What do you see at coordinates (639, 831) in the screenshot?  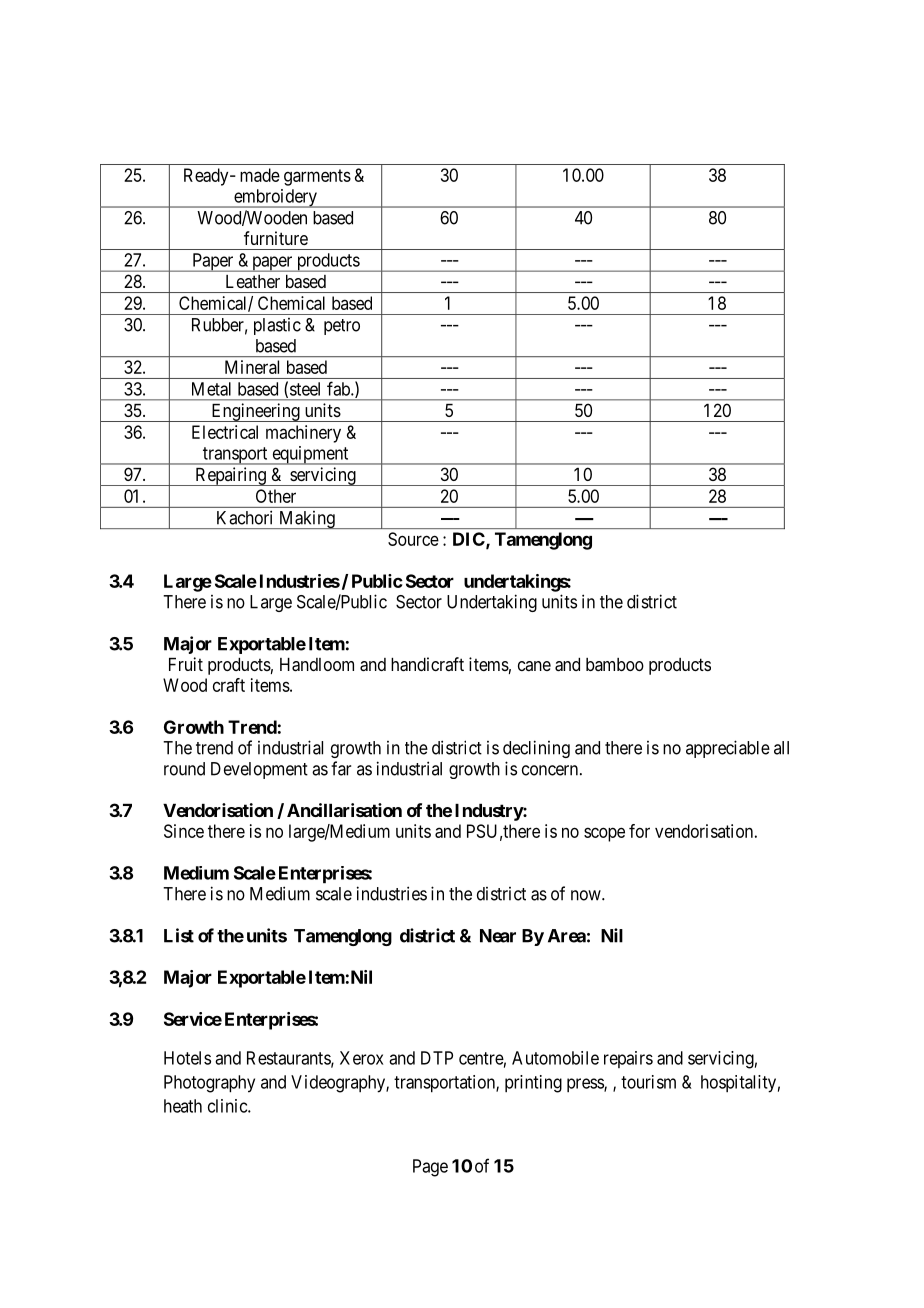 I see `for` at bounding box center [639, 831].
